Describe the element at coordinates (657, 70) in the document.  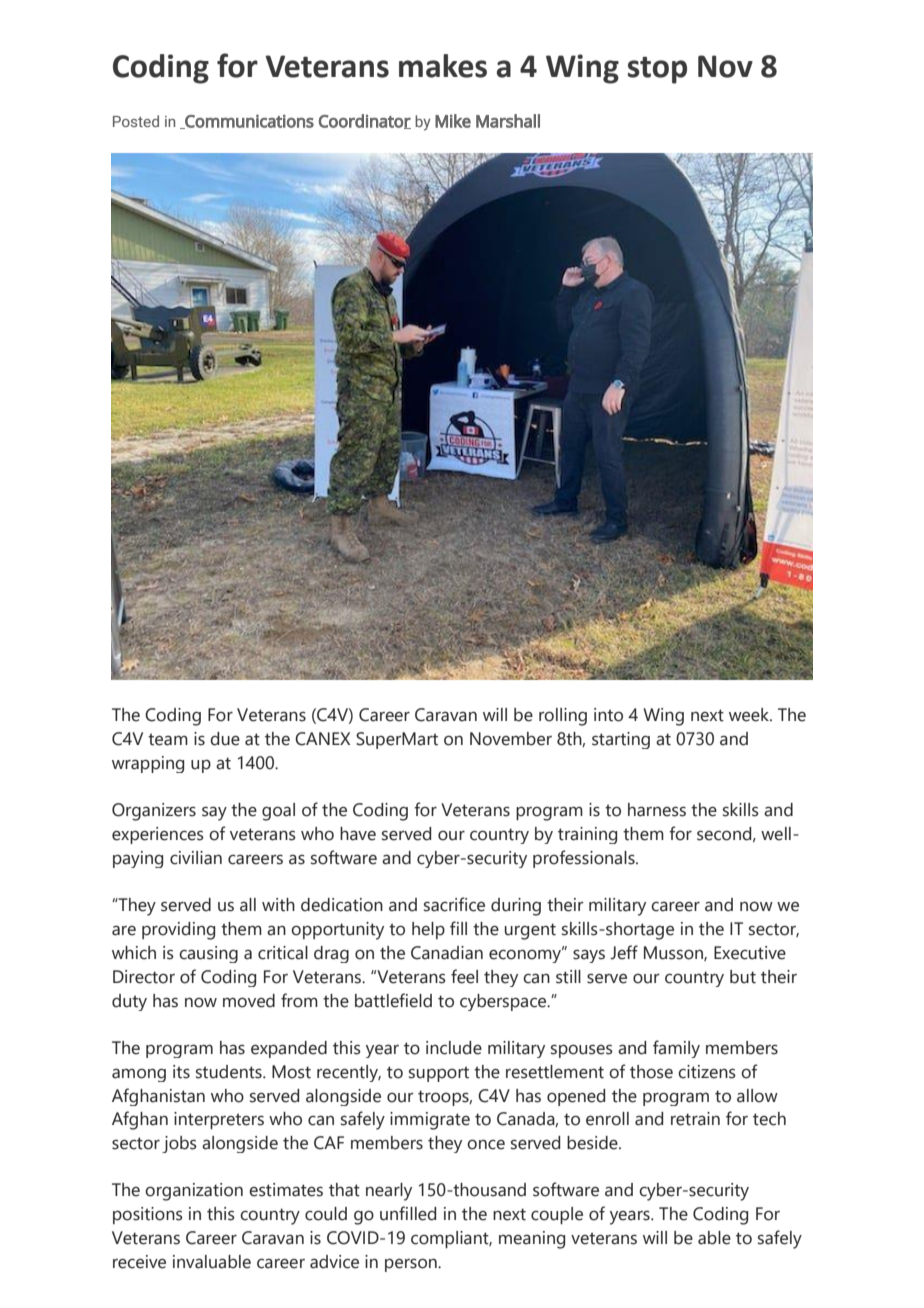
I see `stop` at that location.
